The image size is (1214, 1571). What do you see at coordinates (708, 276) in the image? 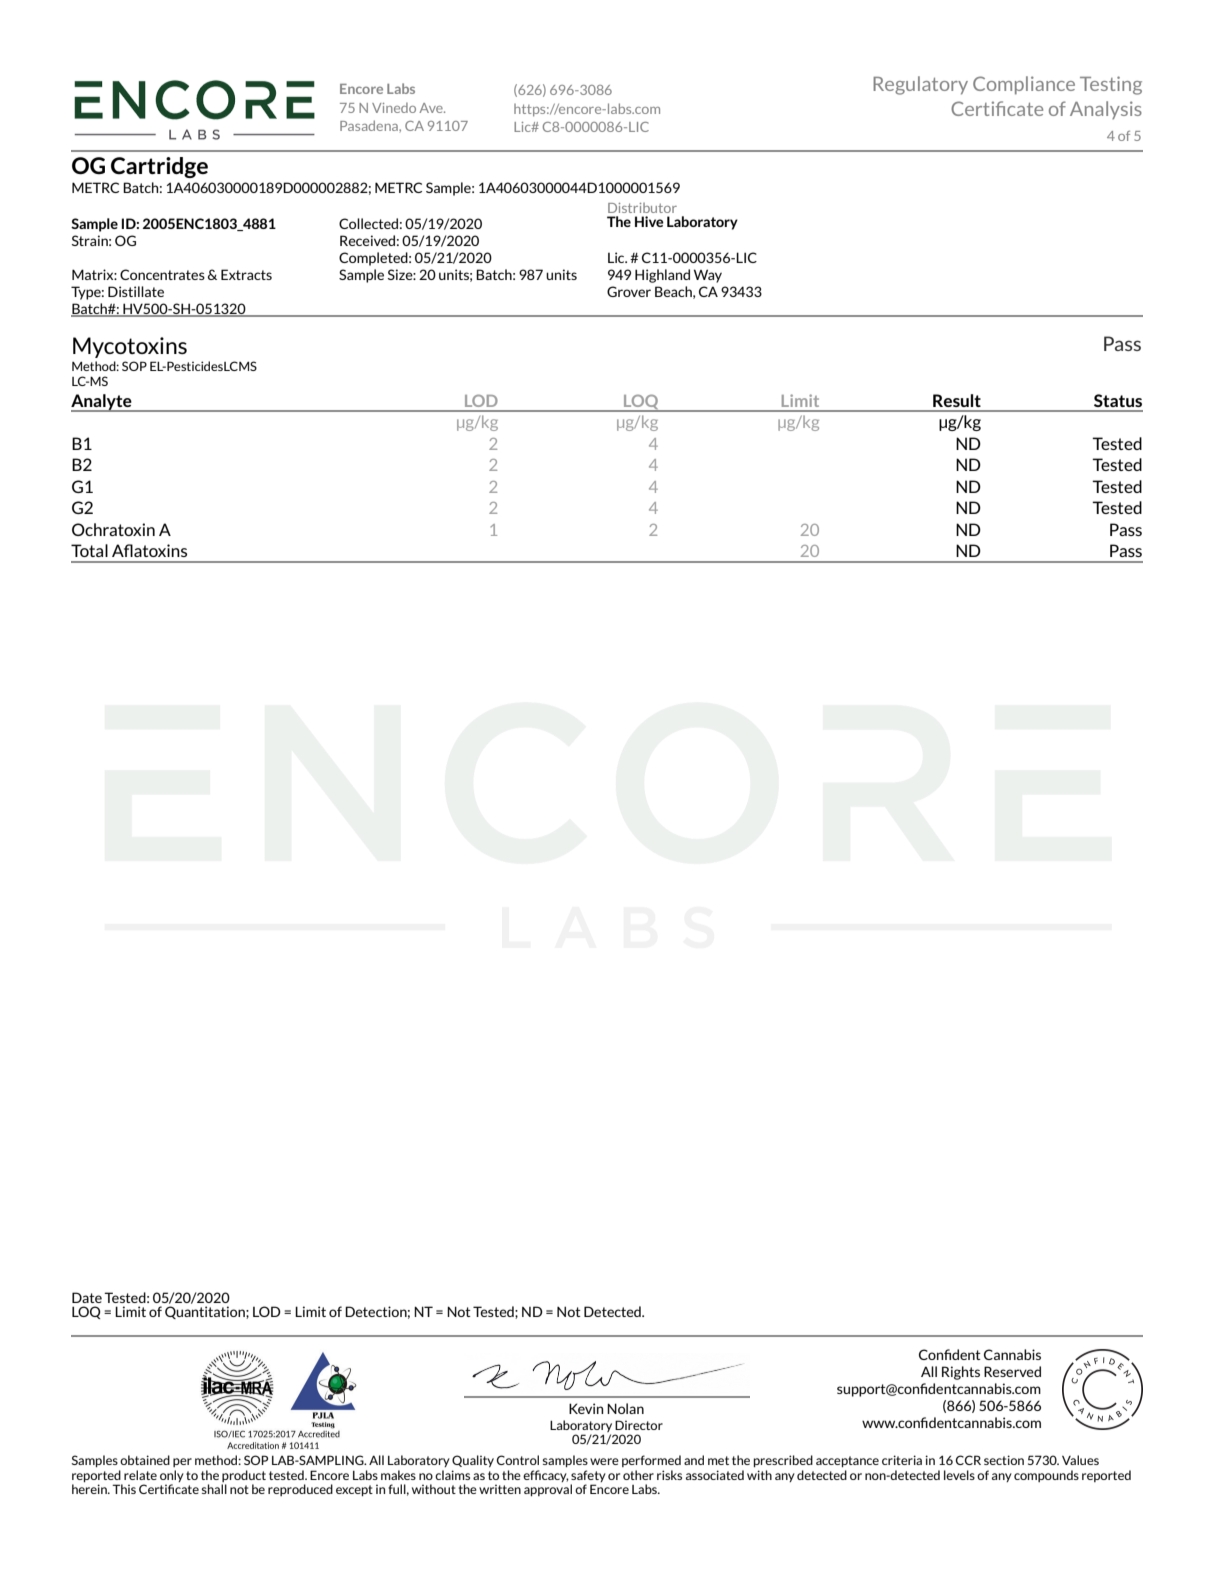
I see `Way` at bounding box center [708, 276].
